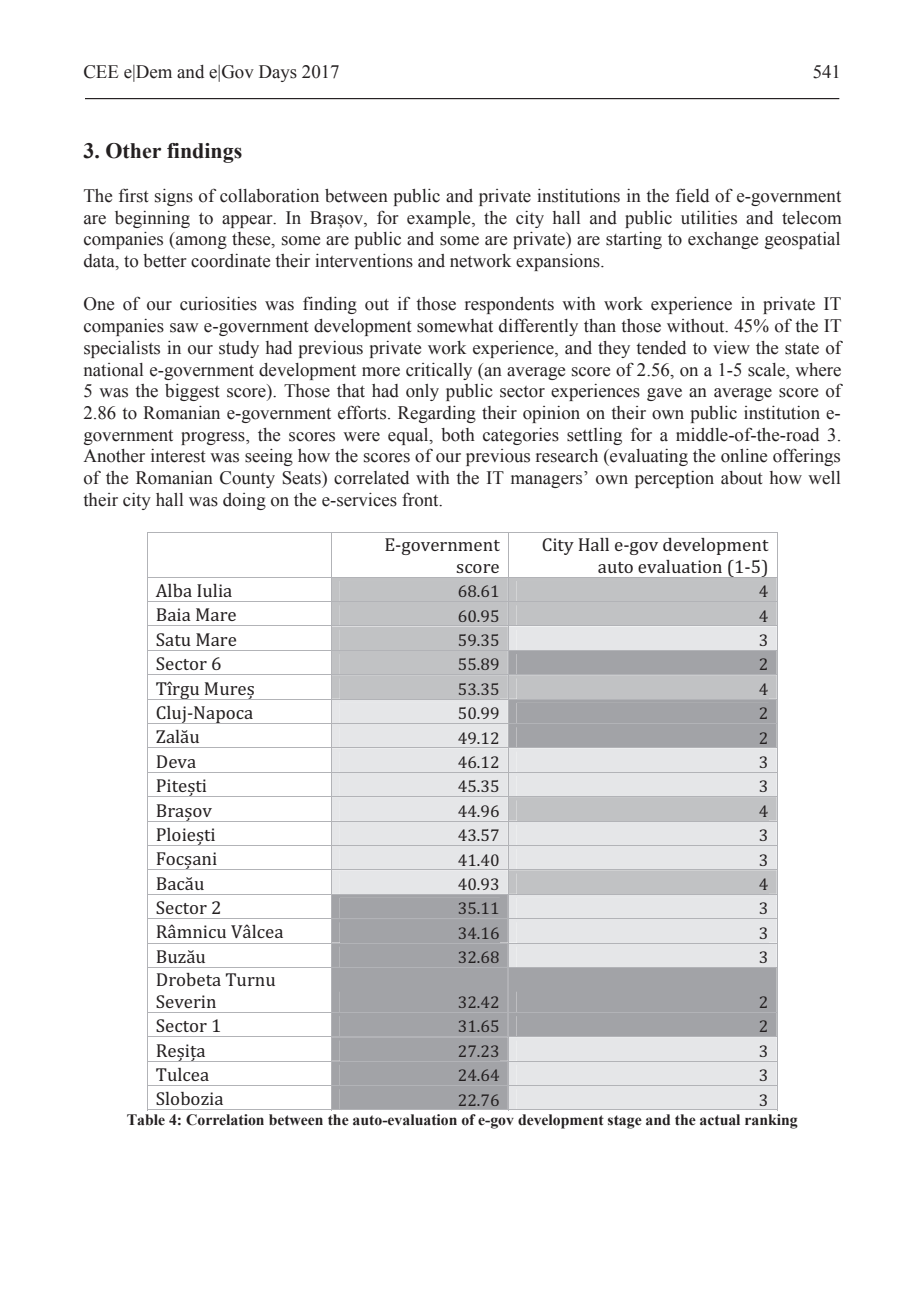 This screenshot has width=924, height=1305. I want to click on example, so click(440, 219).
